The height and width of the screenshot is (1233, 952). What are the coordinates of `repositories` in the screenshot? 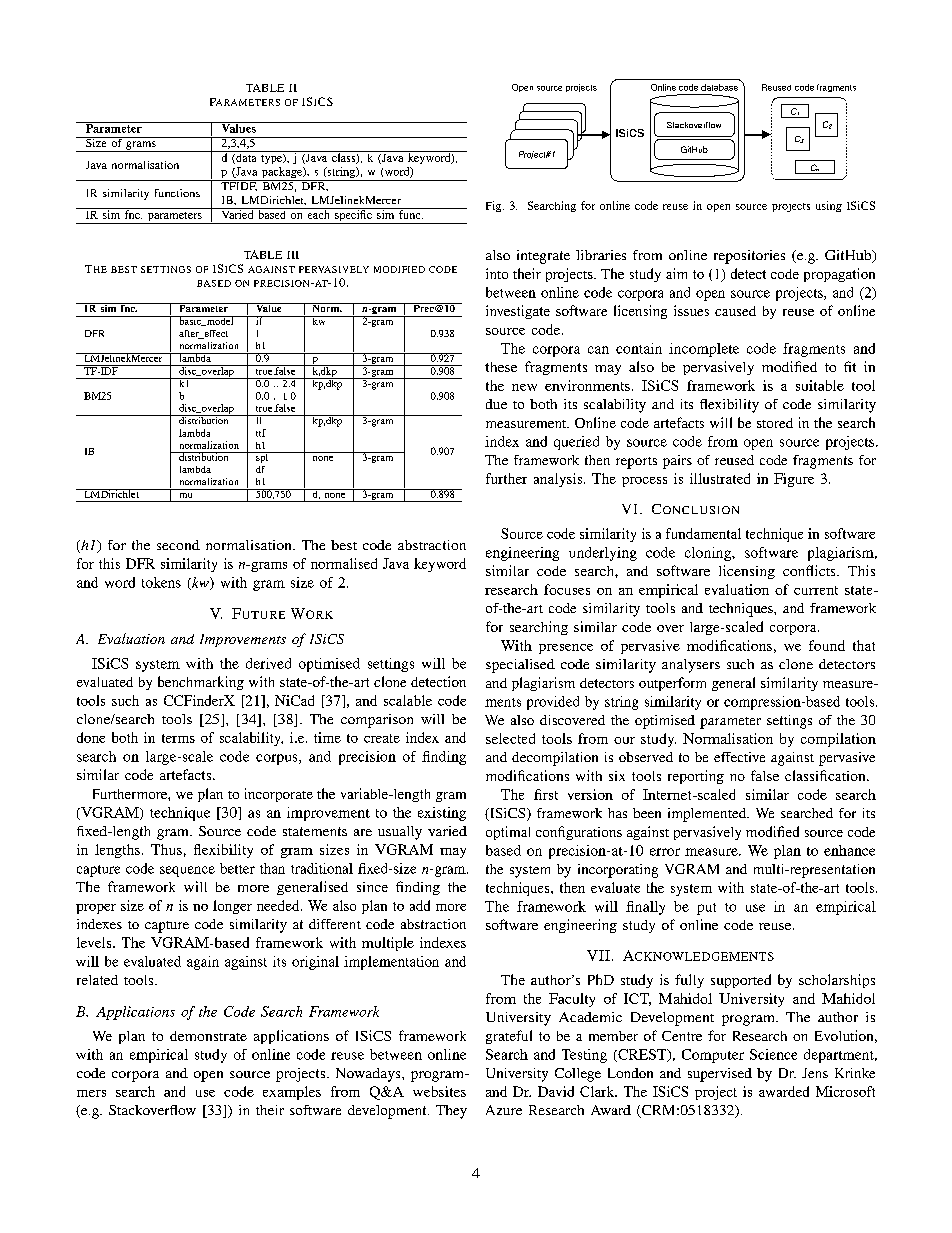 It's located at (749, 257).
